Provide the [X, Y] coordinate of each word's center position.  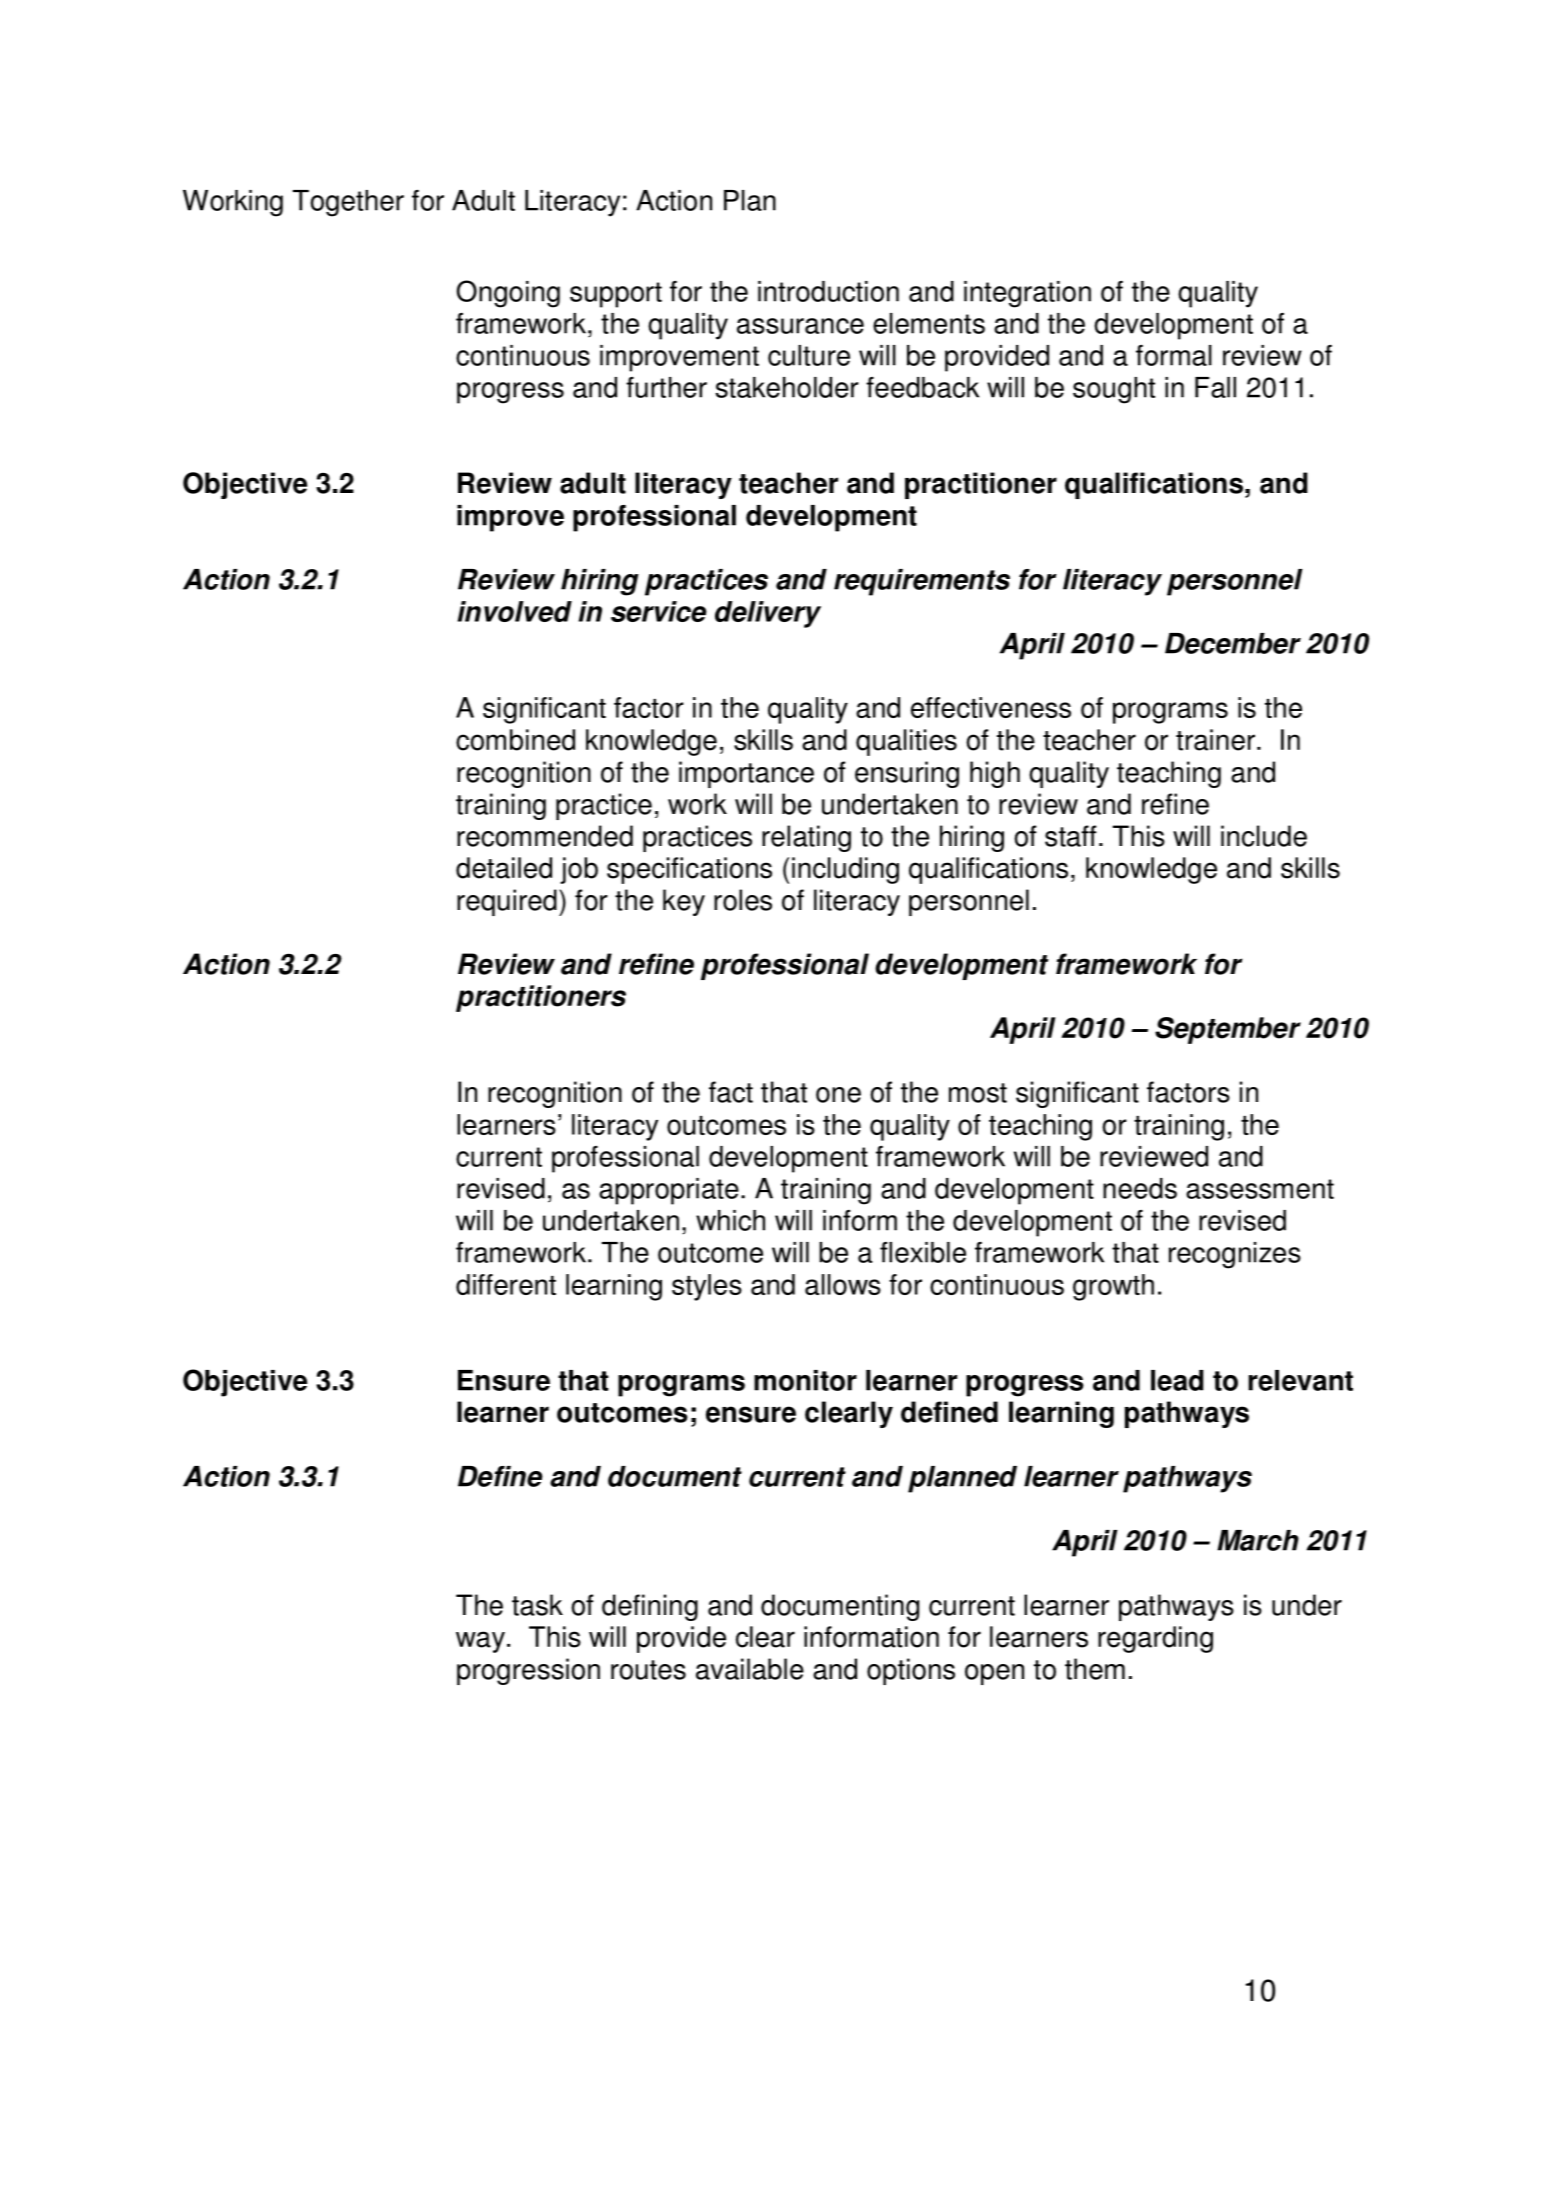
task [537, 1605]
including [845, 870]
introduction [828, 291]
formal [1174, 355]
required [507, 902]
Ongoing [508, 294]
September [1228, 1030]
